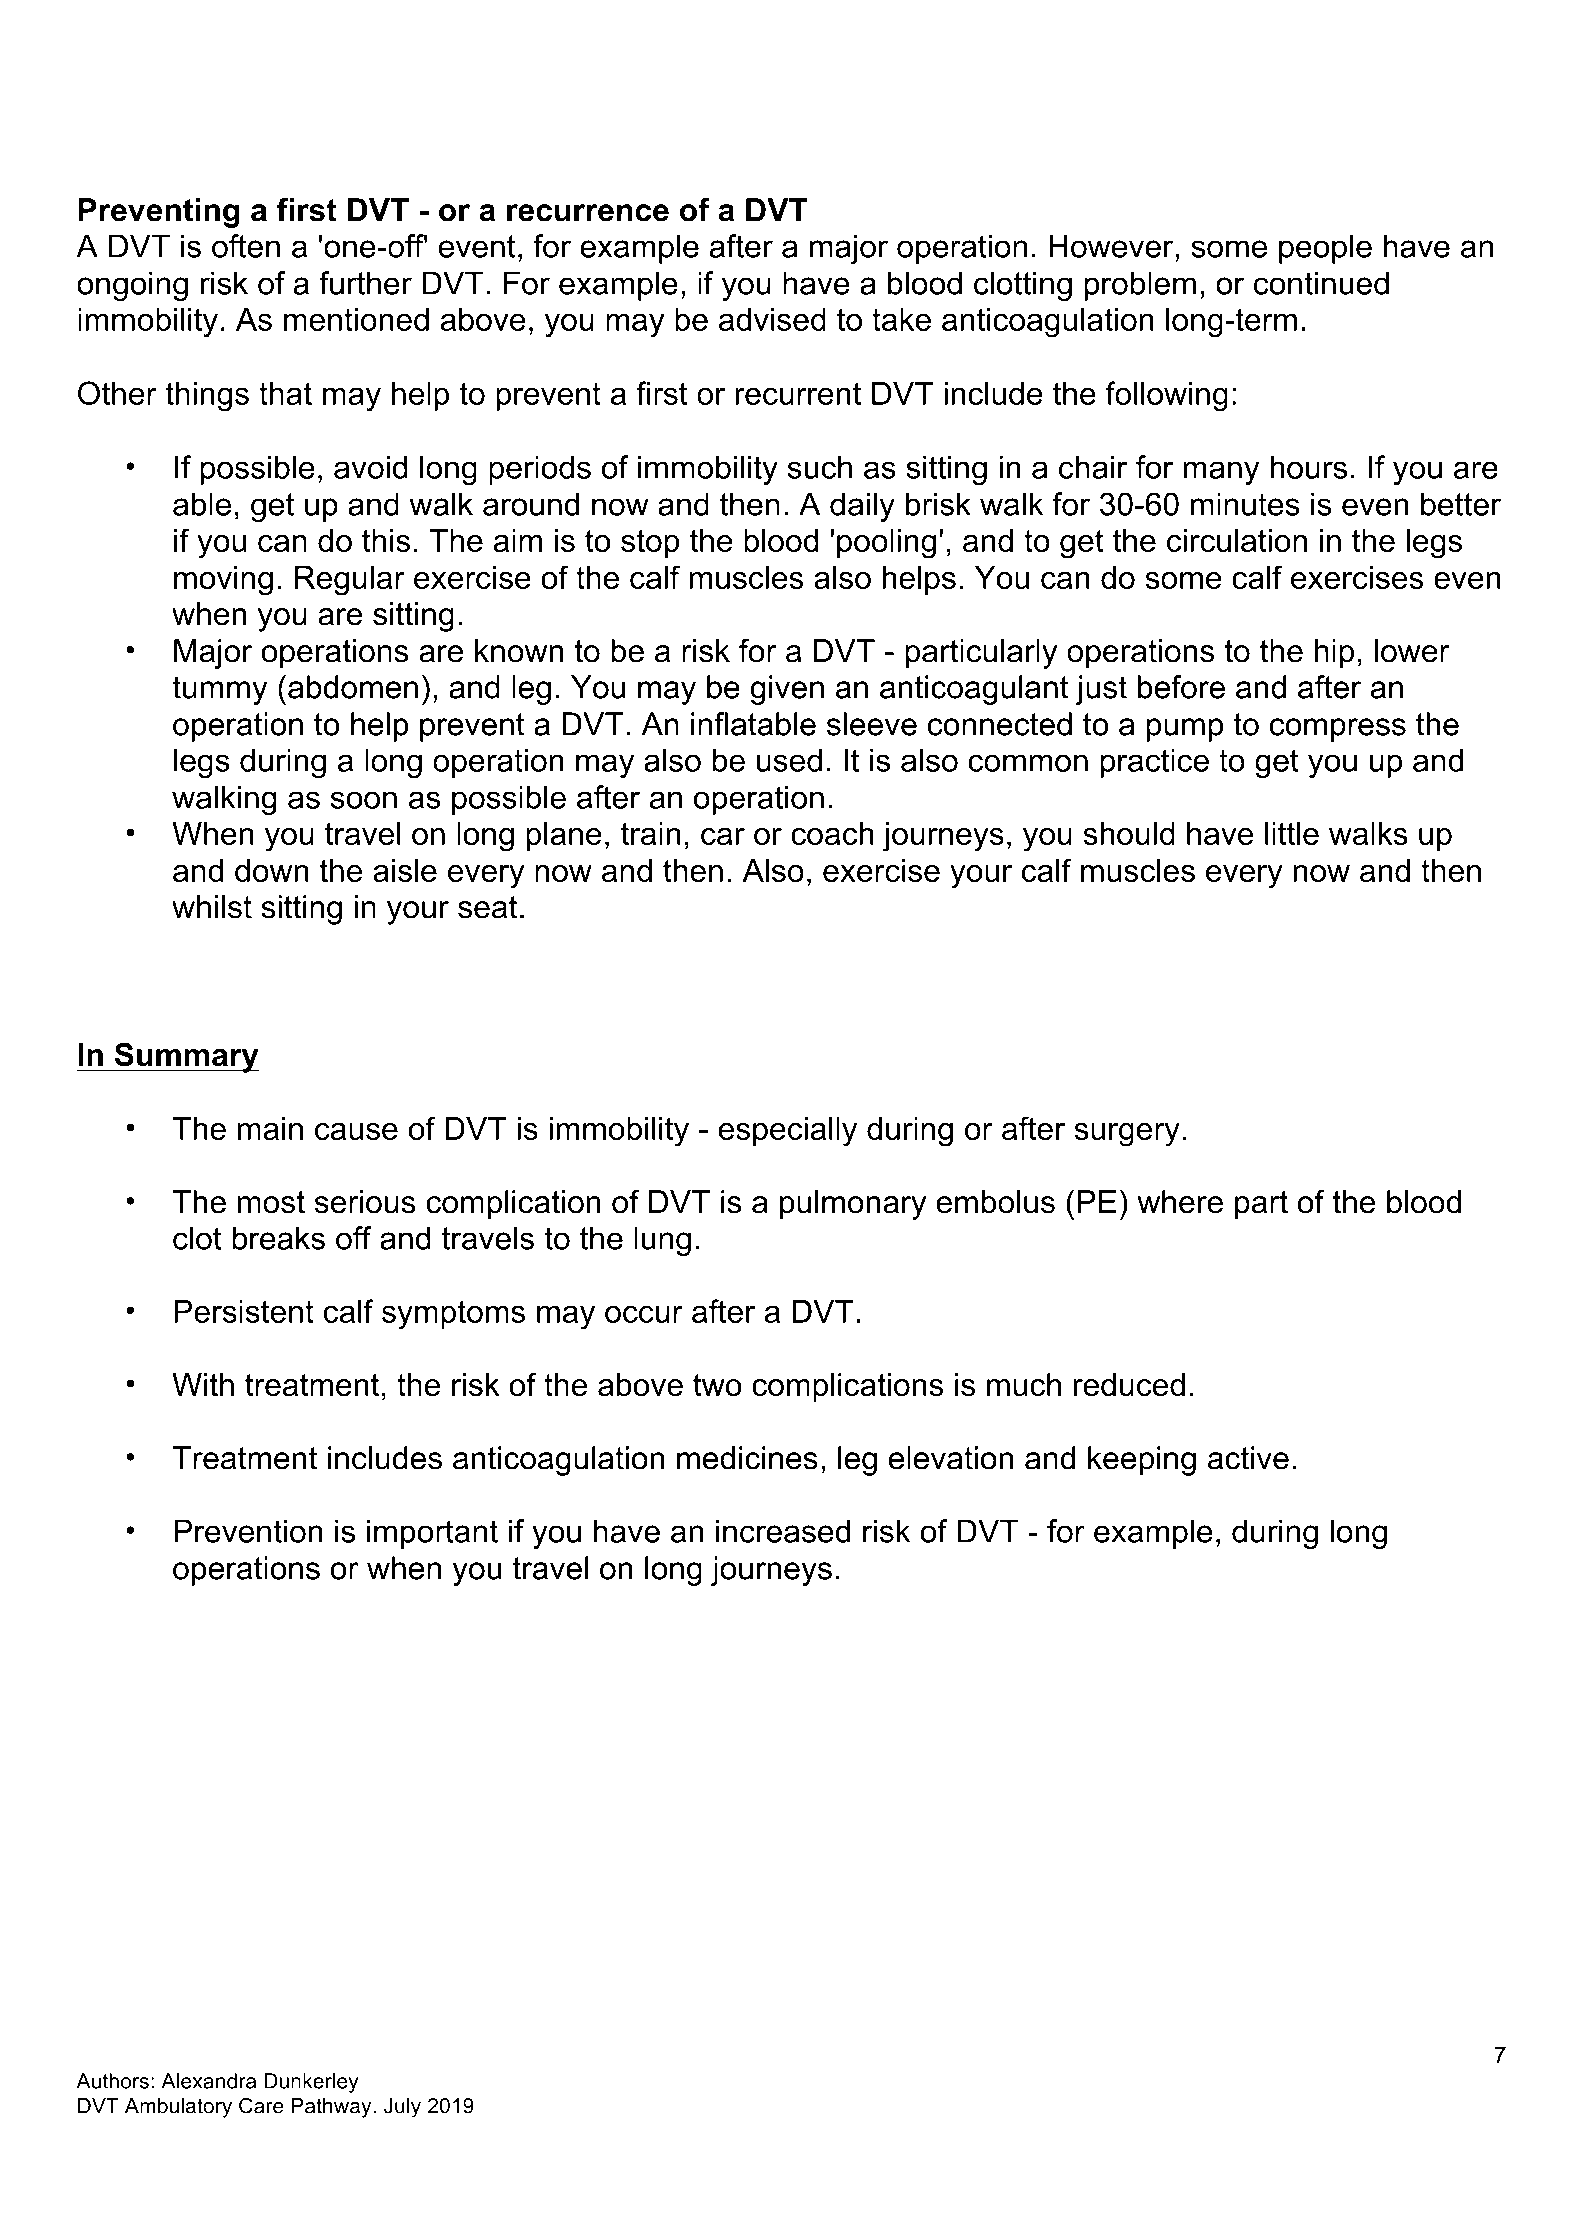 Image resolution: width=1580 pixels, height=2235 pixels. What do you see at coordinates (402, 2108) in the image?
I see `July` at bounding box center [402, 2108].
